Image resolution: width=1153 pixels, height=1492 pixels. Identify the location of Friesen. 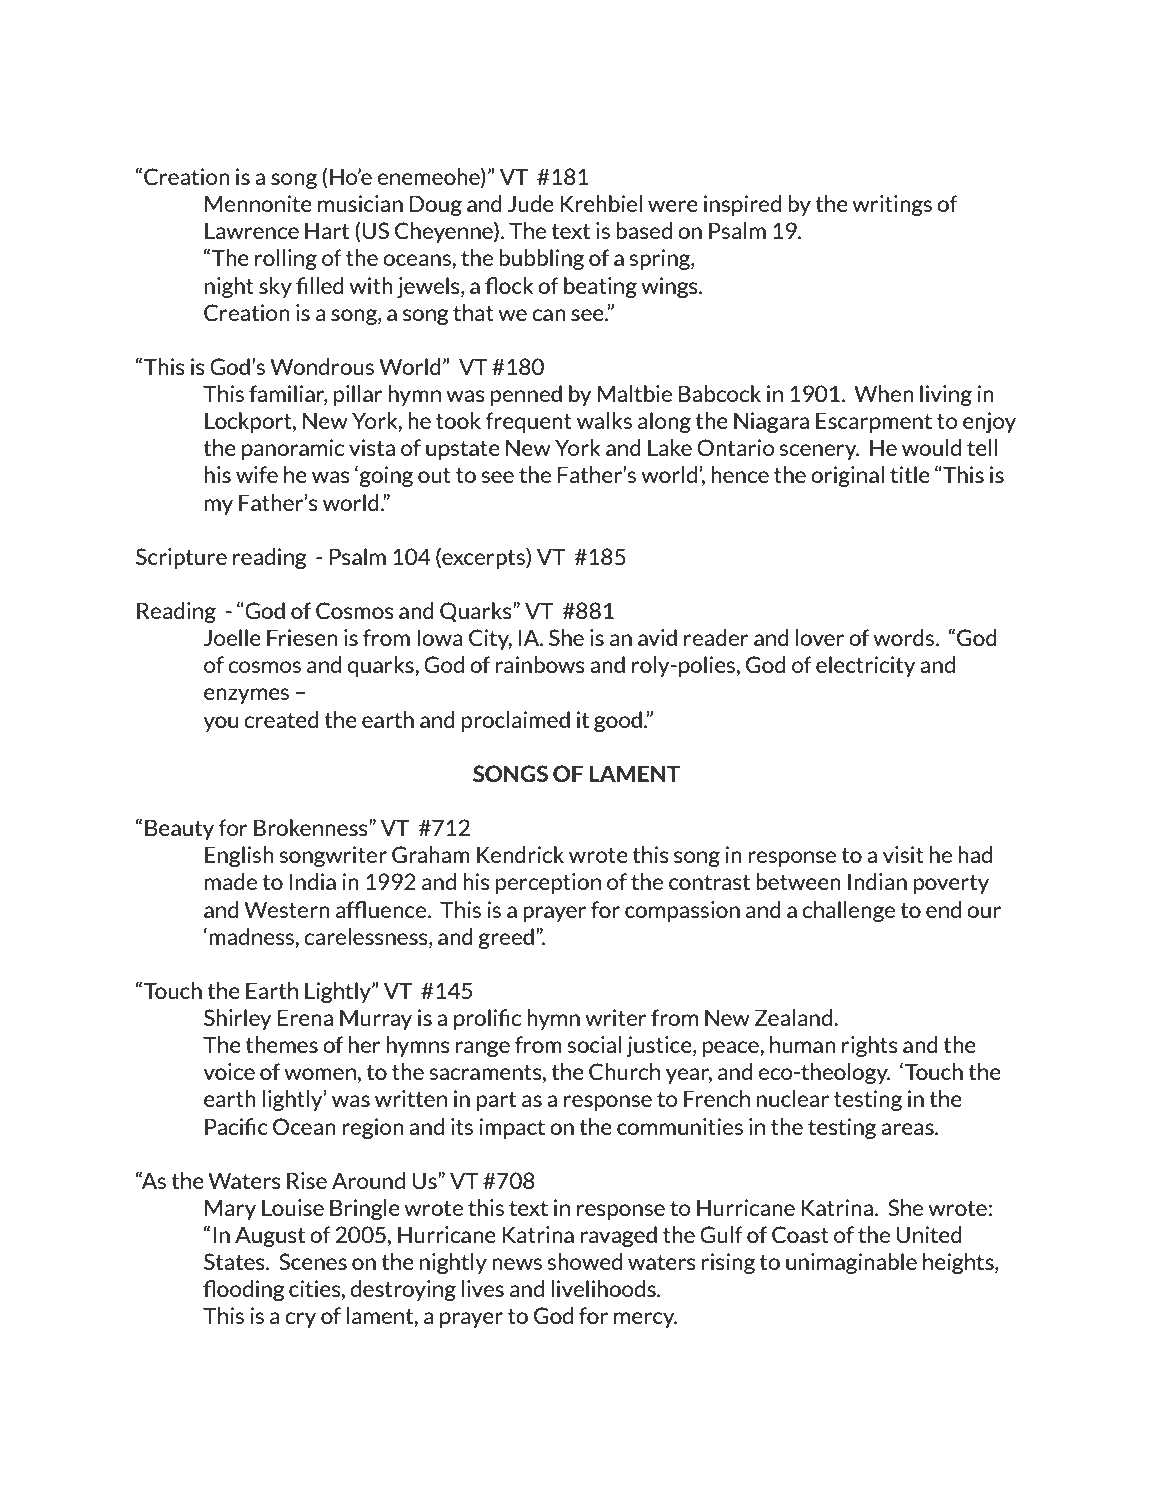
(302, 637).
